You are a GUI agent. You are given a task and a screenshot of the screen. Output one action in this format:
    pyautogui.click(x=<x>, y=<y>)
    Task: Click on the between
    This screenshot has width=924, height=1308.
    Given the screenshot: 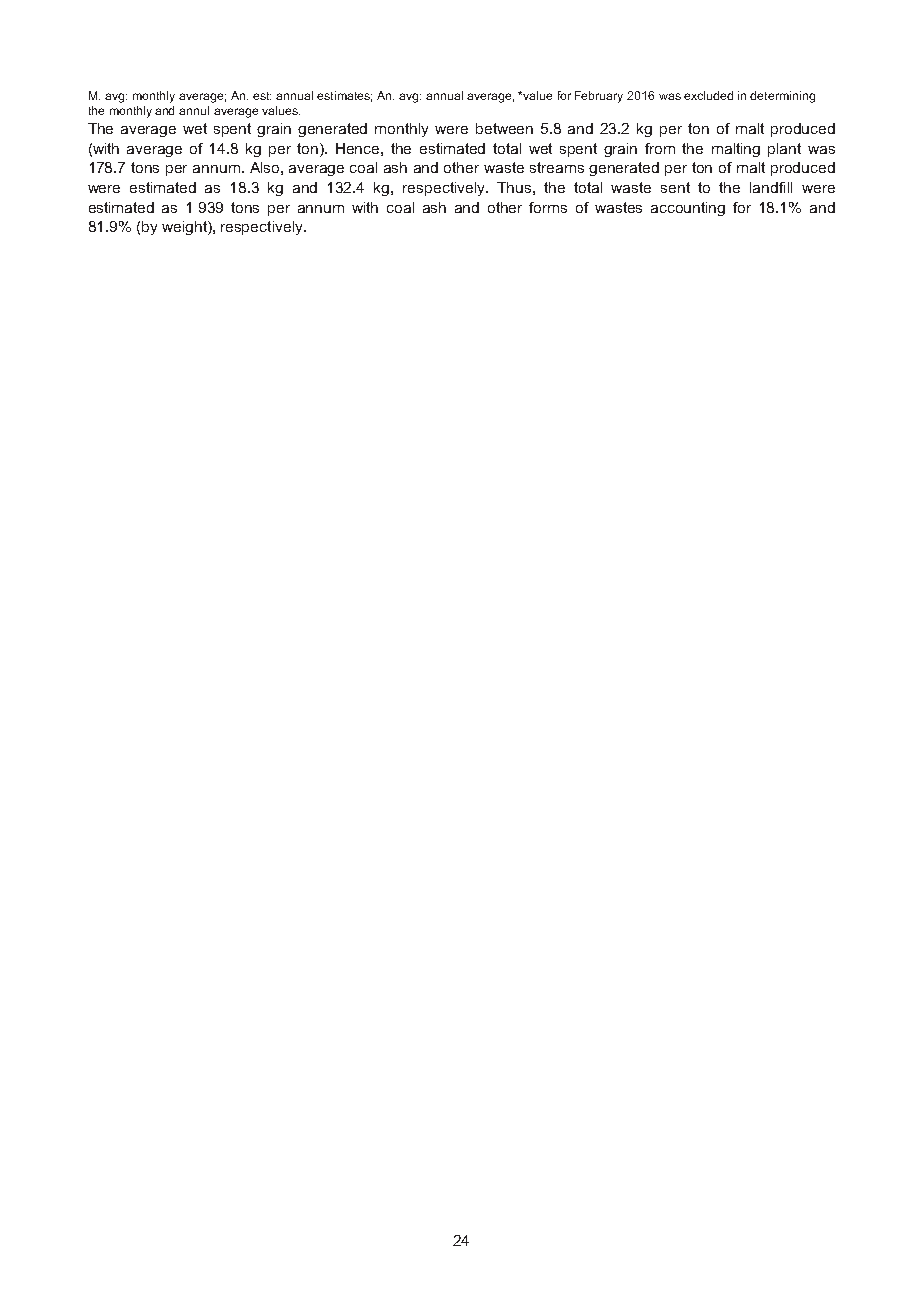 What is the action you would take?
    pyautogui.click(x=504, y=128)
